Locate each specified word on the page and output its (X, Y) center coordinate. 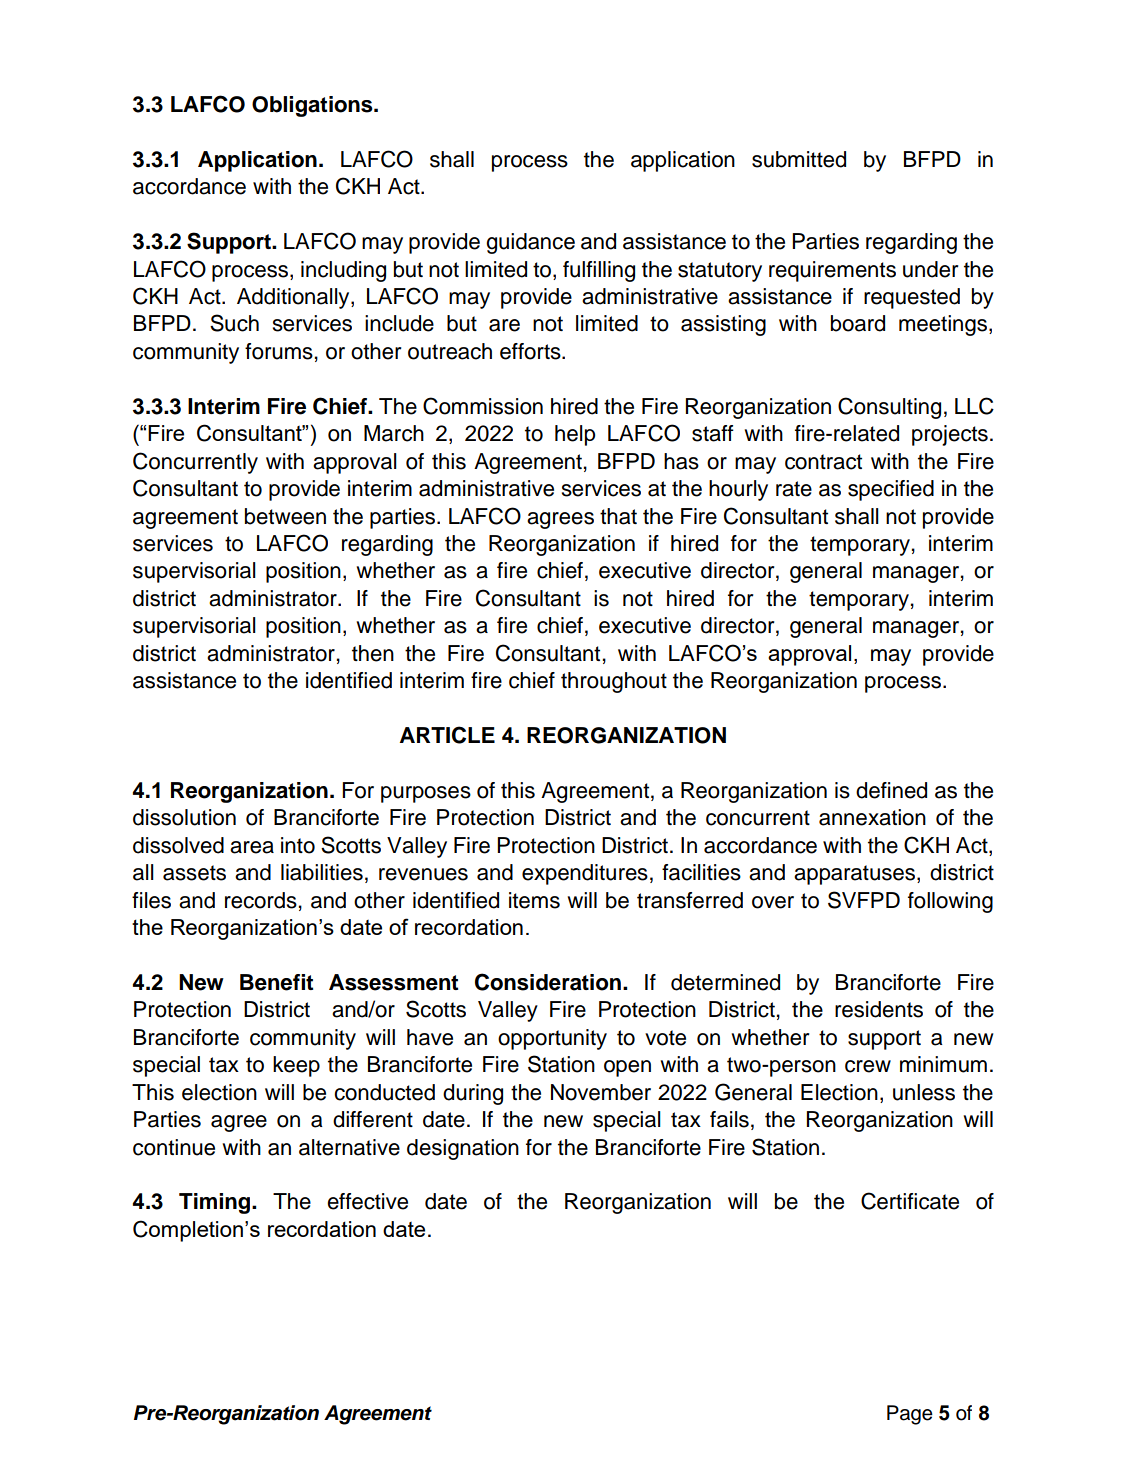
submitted (799, 159)
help (575, 435)
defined (891, 790)
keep (296, 1066)
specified (891, 490)
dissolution (184, 817)
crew (868, 1066)
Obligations (313, 106)
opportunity (552, 1039)
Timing (216, 1203)
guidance (530, 243)
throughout (614, 682)
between (285, 516)
